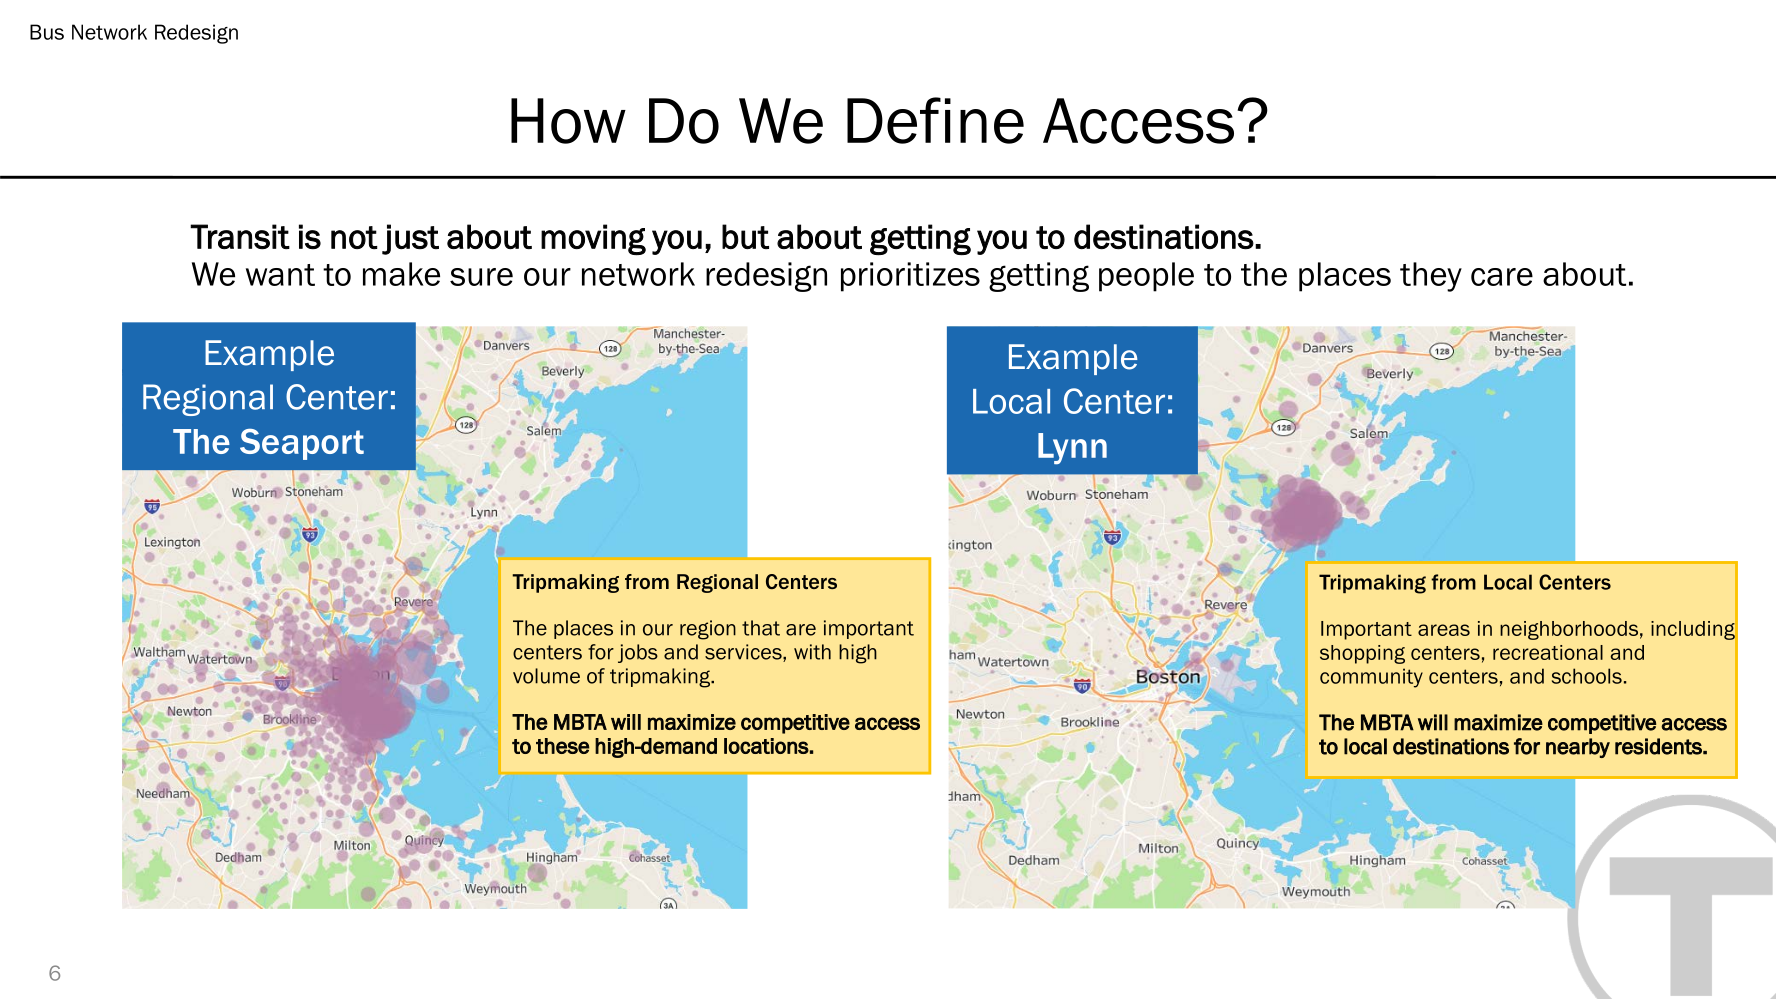 This screenshot has width=1776, height=999. What do you see at coordinates (563, 746) in the screenshot?
I see `these` at bounding box center [563, 746].
